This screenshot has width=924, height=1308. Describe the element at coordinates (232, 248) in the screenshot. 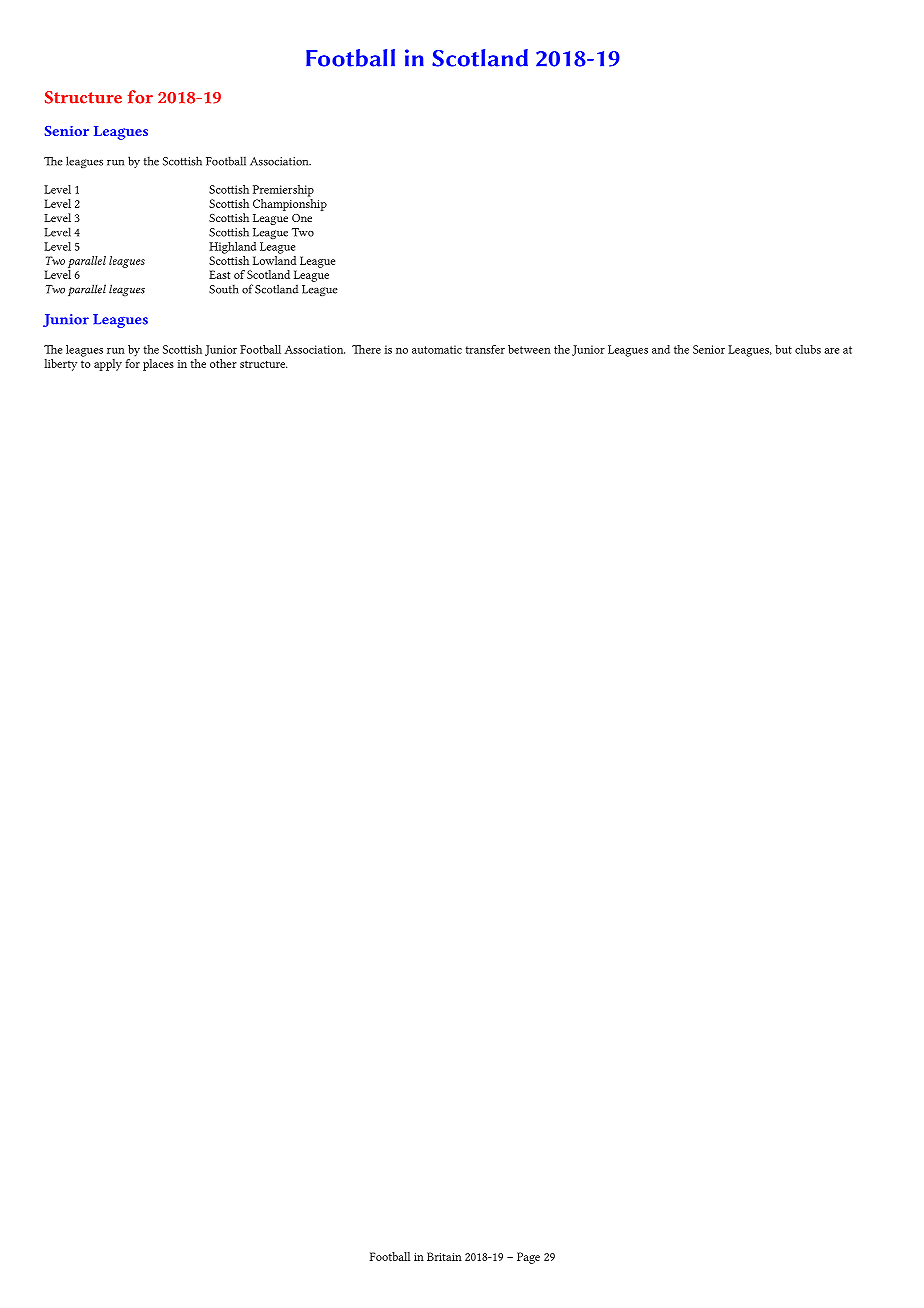

I see `Highland` at that location.
